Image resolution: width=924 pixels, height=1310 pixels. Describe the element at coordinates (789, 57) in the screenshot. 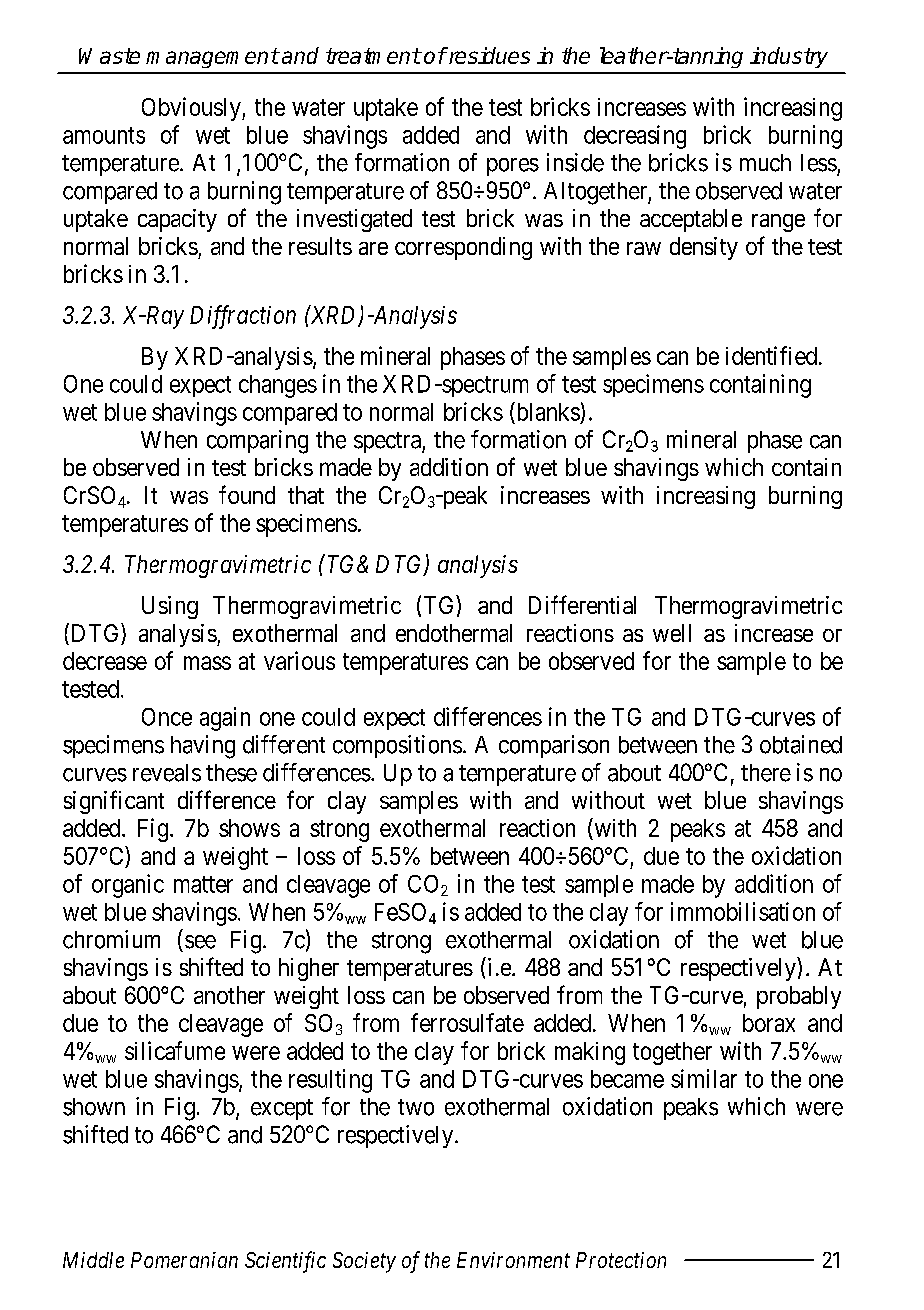

I see `industry` at that location.
